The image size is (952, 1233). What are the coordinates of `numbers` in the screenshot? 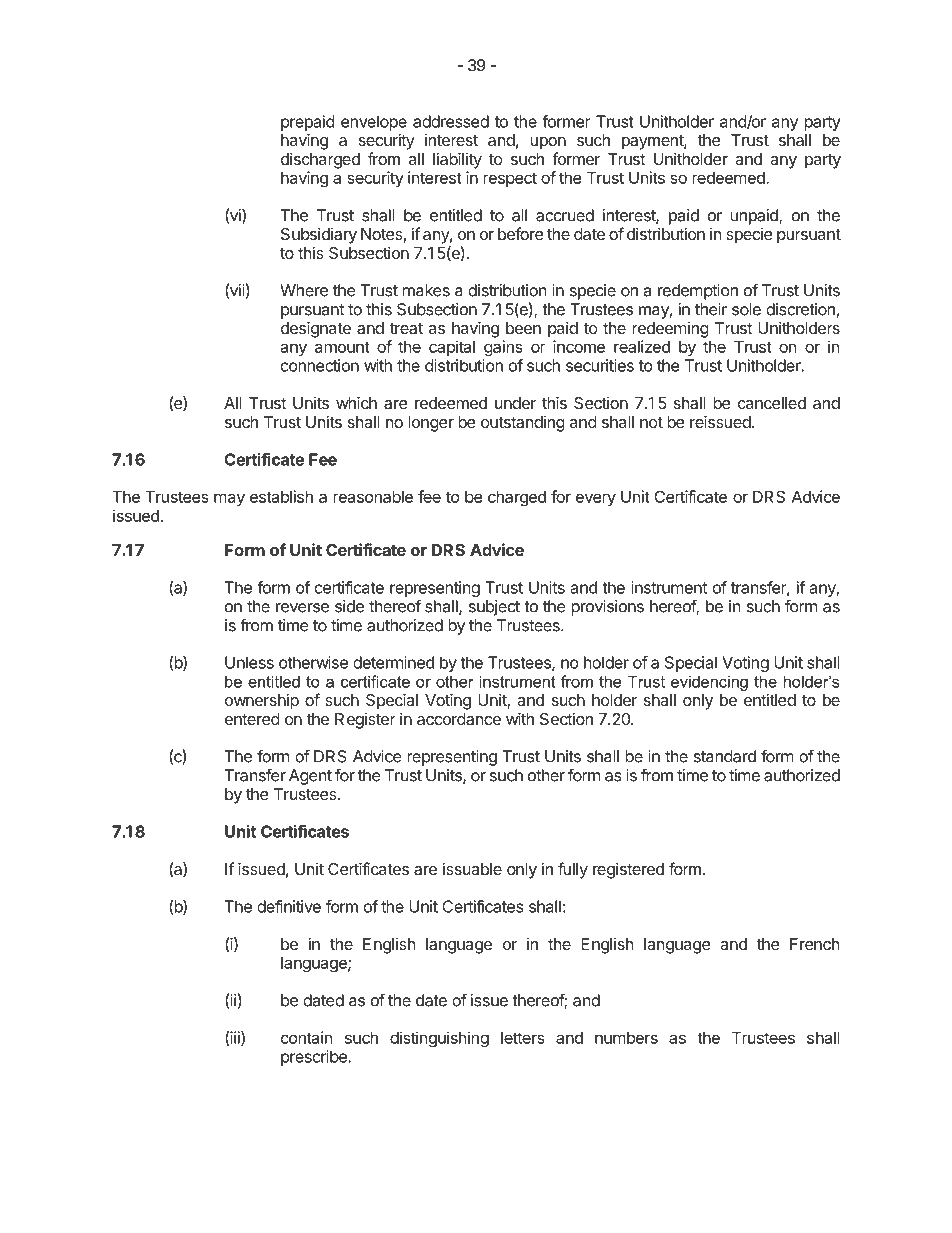 It's located at (626, 1038).
